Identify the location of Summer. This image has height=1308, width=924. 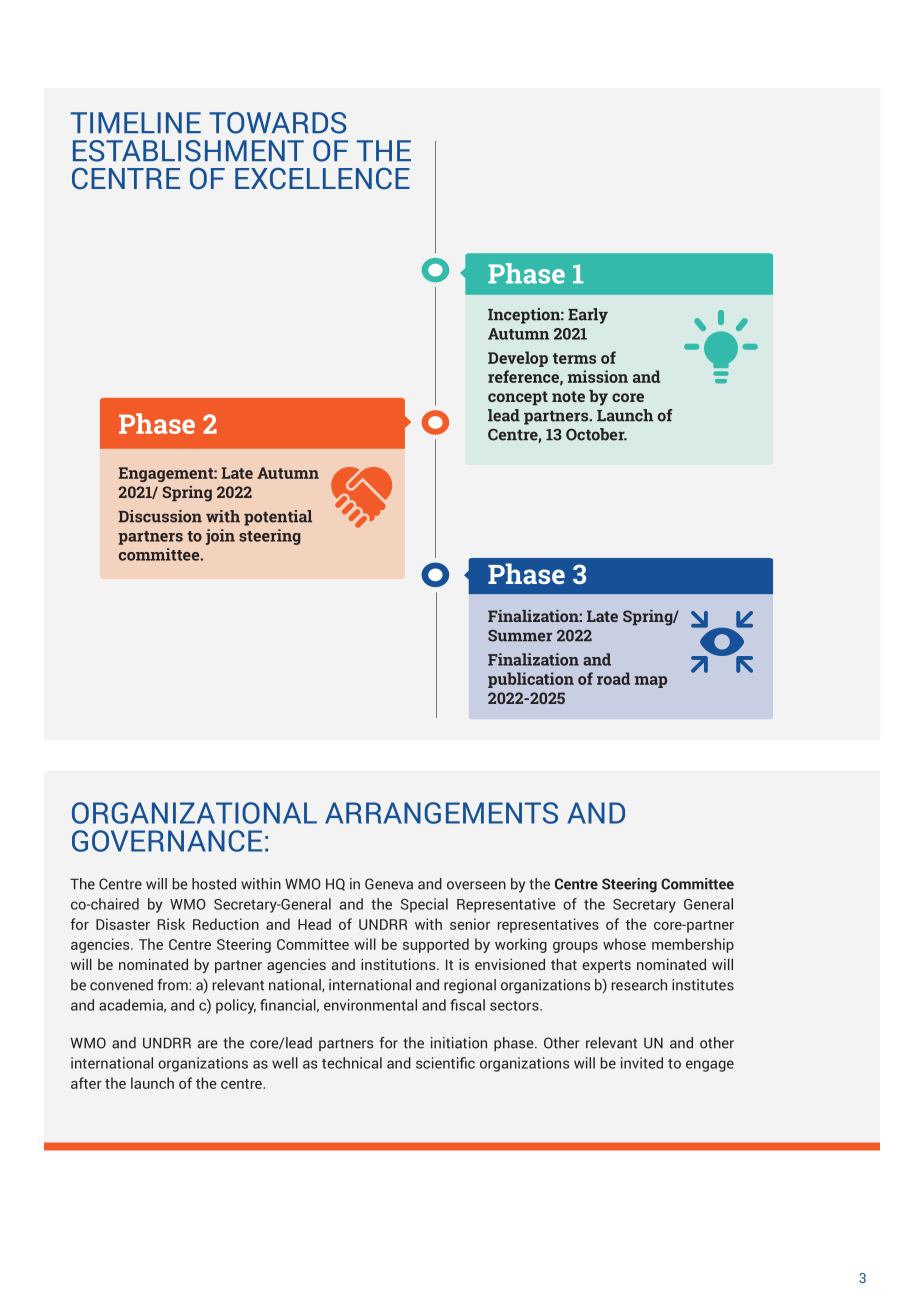
(520, 636).
